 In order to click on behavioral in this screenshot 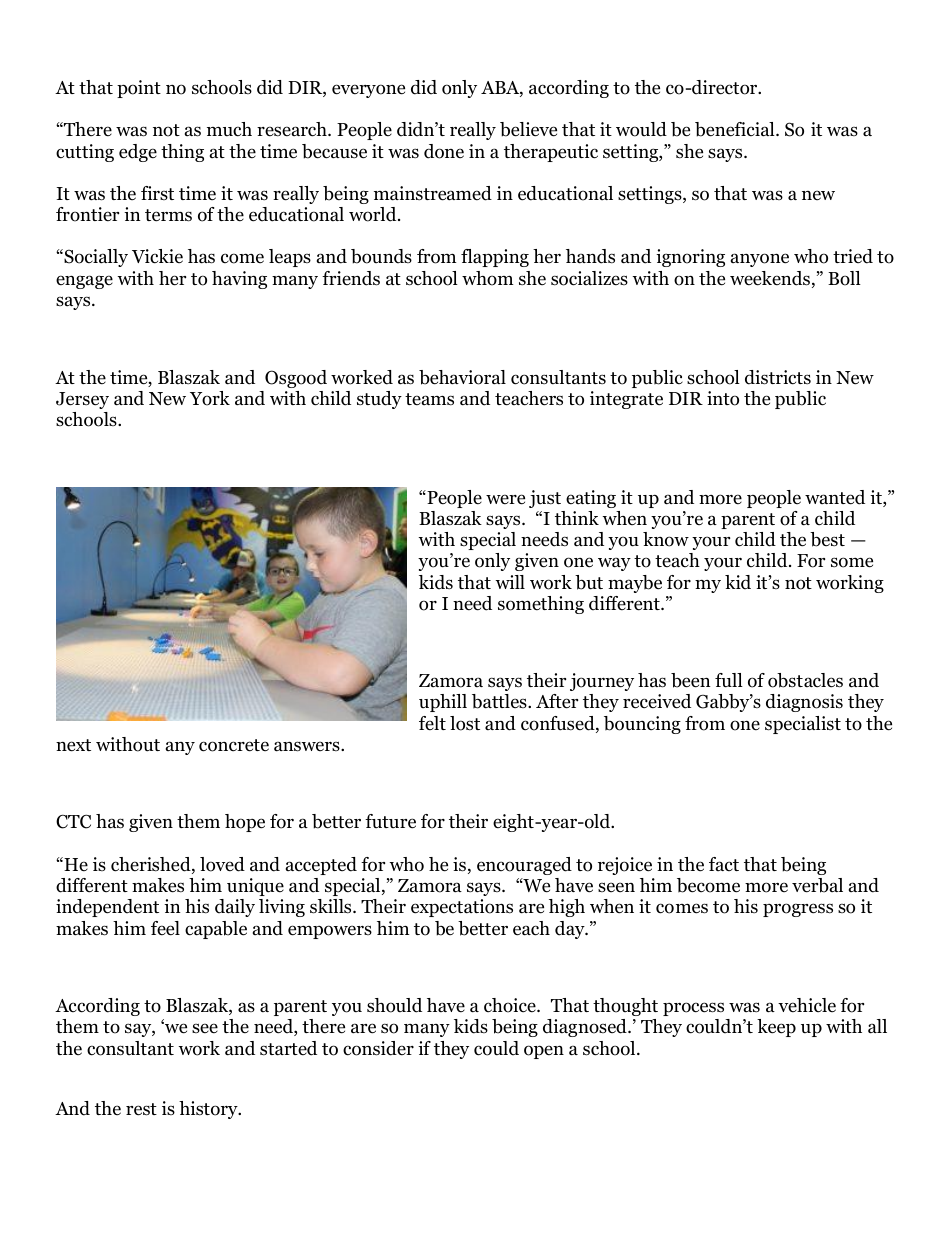, I will do `click(462, 377)`.
